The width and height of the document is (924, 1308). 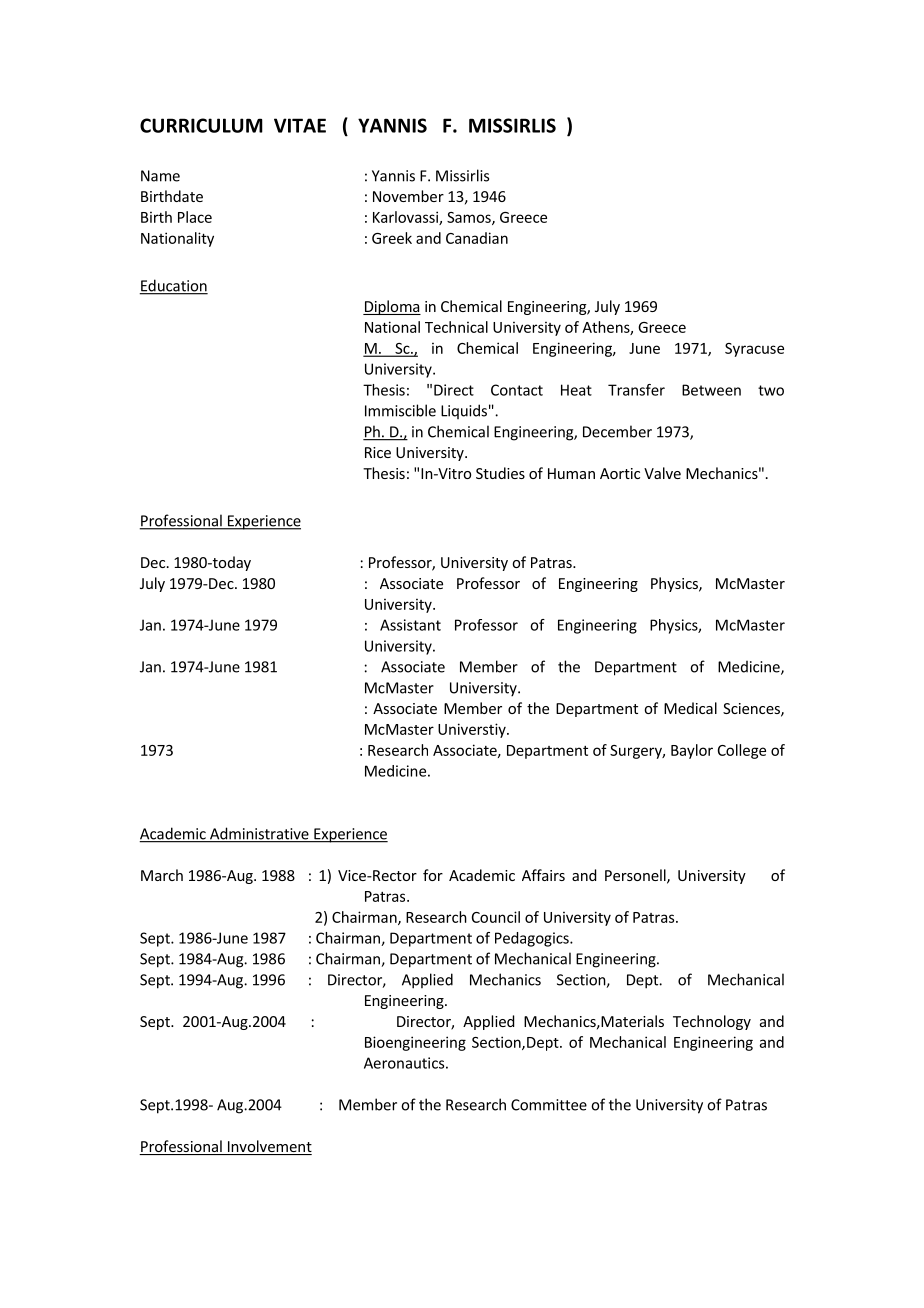 I want to click on for, so click(x=433, y=875).
